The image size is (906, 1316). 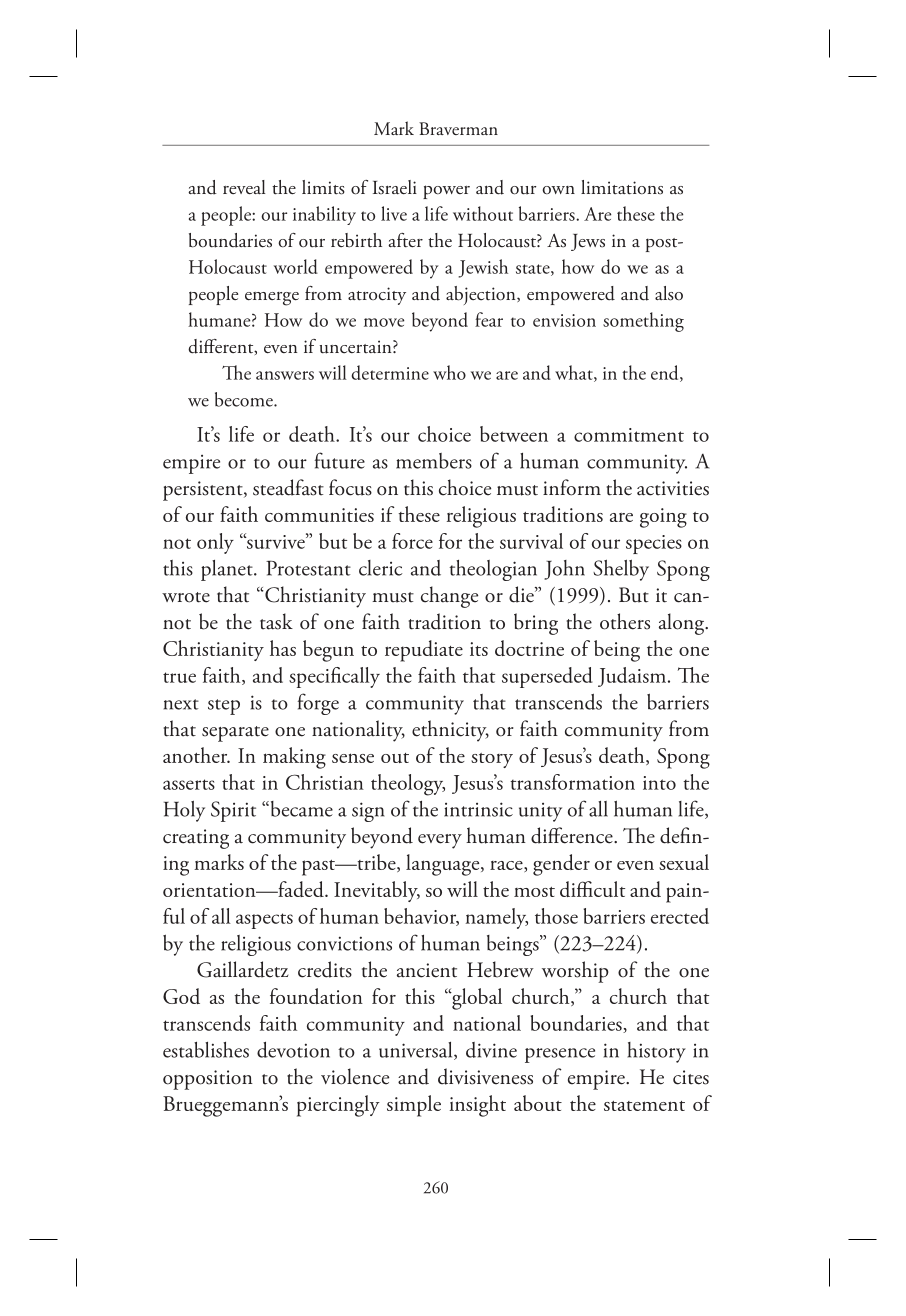 What do you see at coordinates (444, 865) in the image?
I see `language` at bounding box center [444, 865].
